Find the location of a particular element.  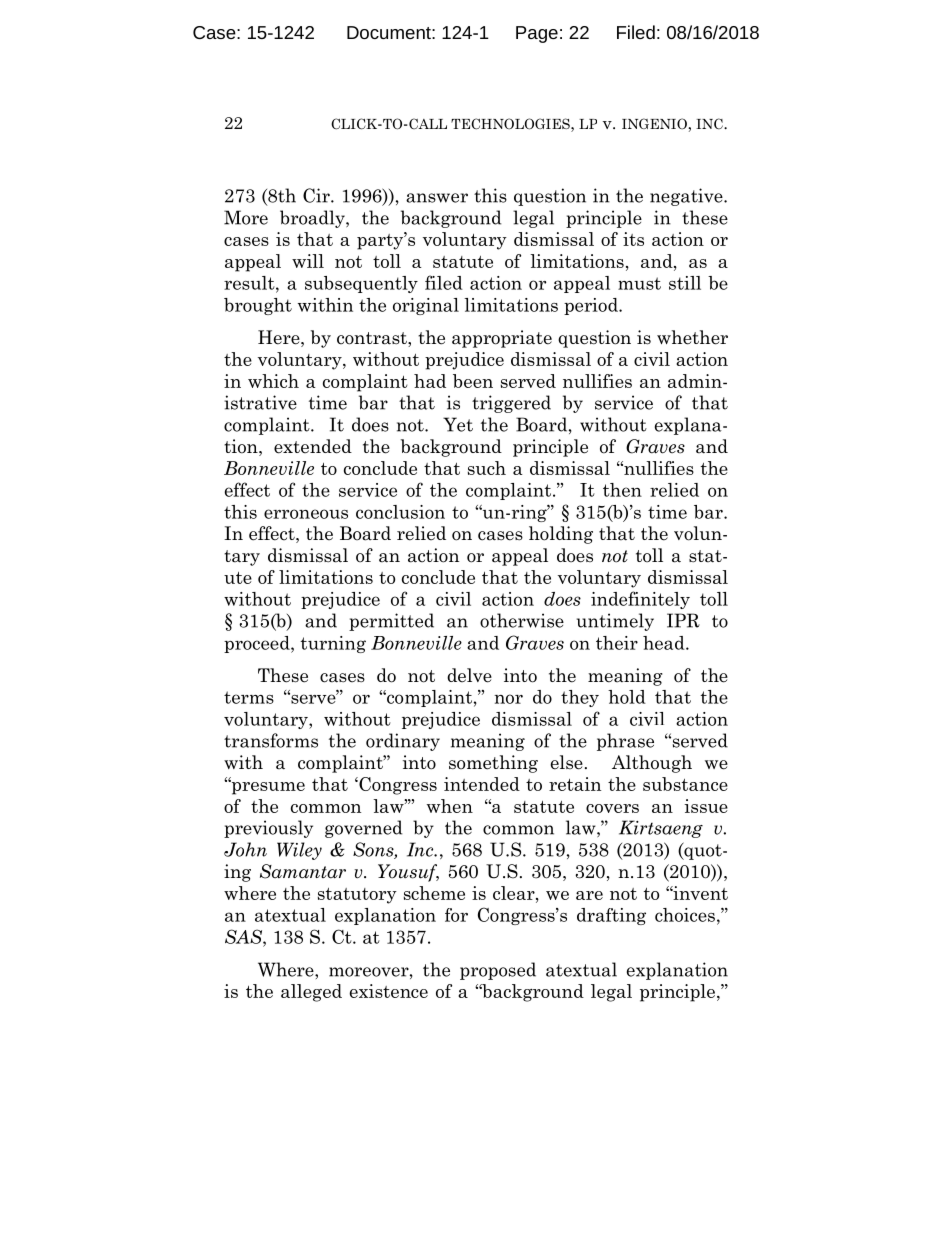

alleged is located at coordinates (311, 993).
